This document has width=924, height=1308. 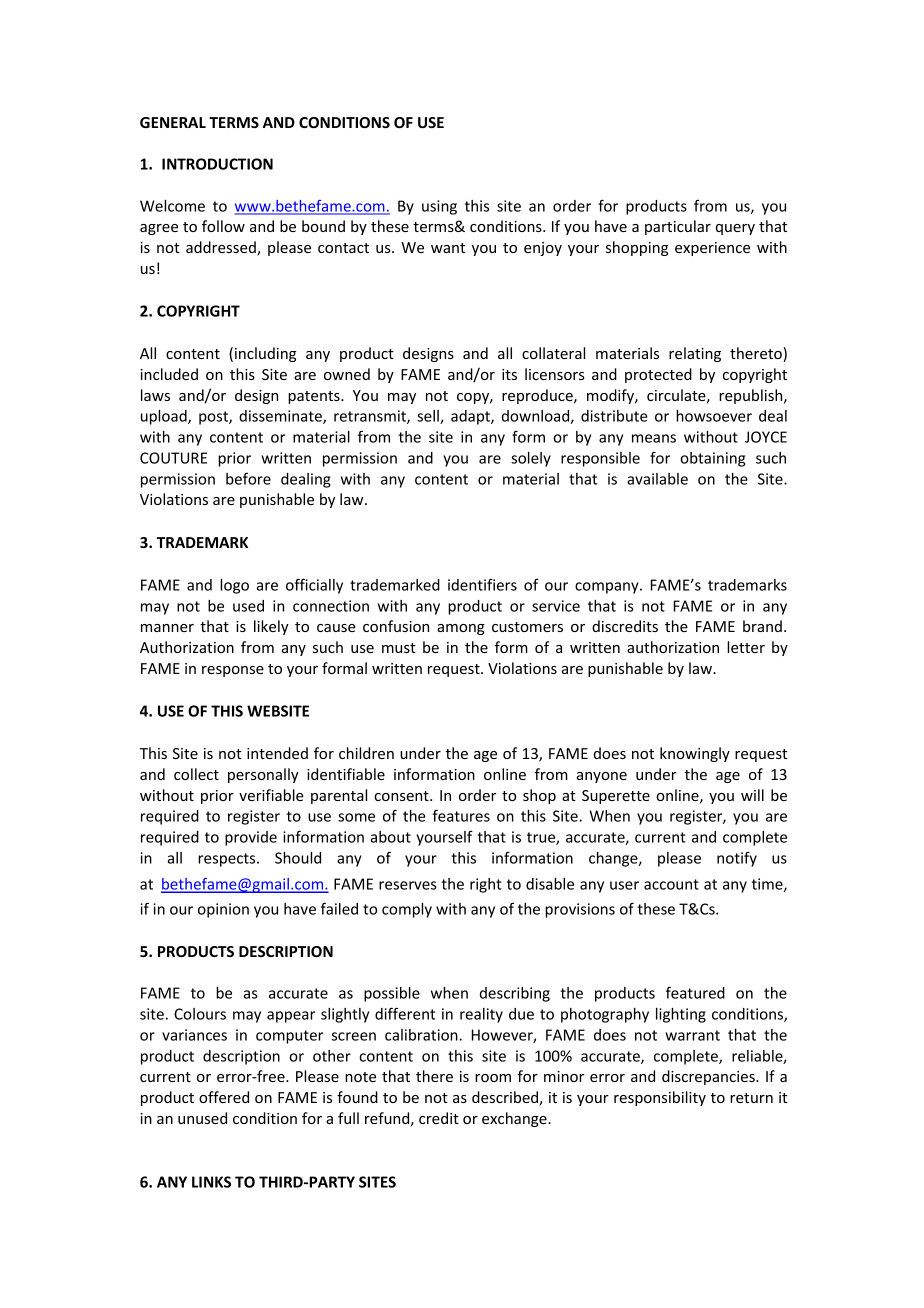 What do you see at coordinates (695, 992) in the document?
I see `featured` at bounding box center [695, 992].
